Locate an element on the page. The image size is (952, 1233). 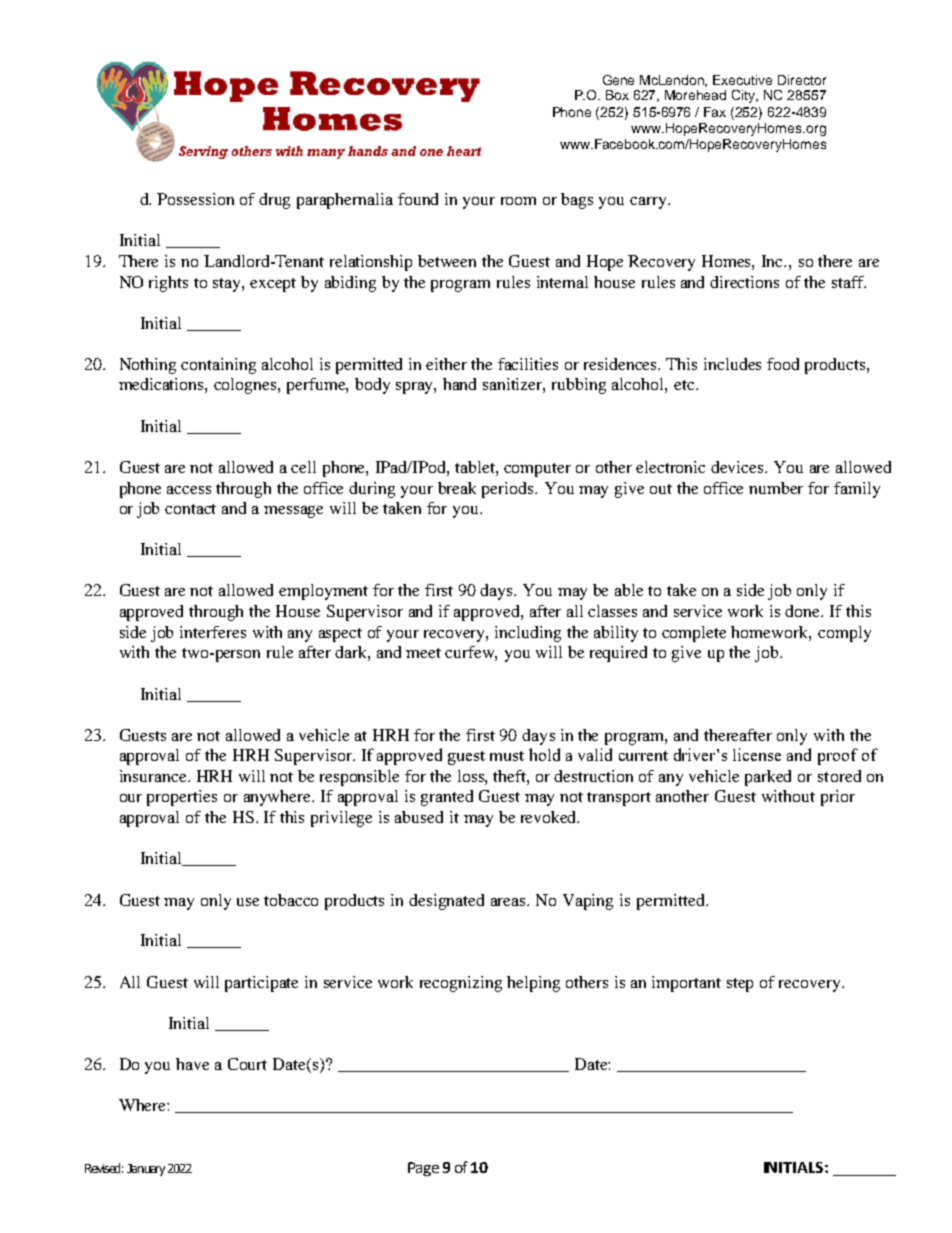
including is located at coordinates (528, 634).
